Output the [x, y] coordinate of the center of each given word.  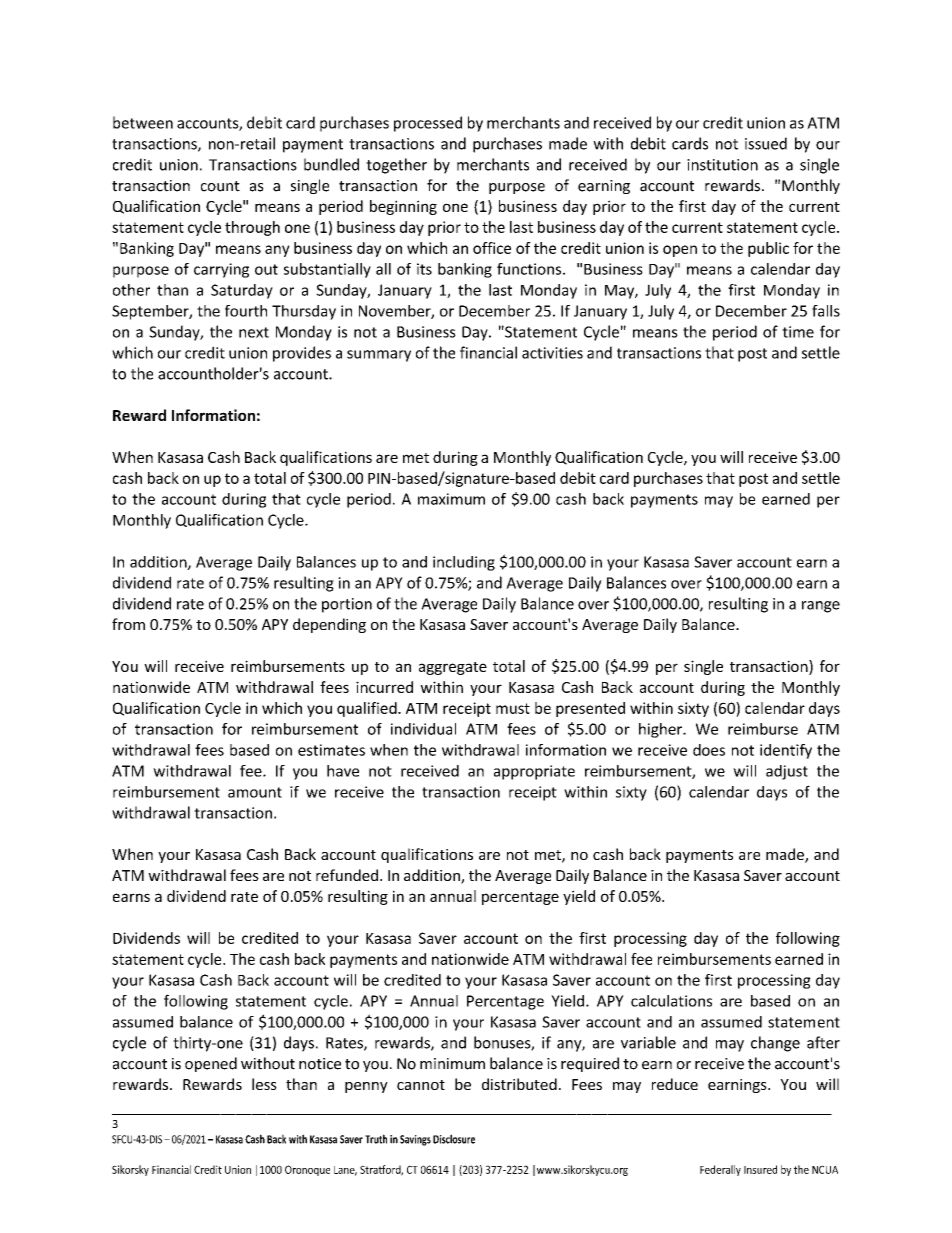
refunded [347, 875]
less [264, 1084]
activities [552, 353]
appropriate [534, 772]
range [821, 607]
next [254, 332]
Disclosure [454, 1139]
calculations [671, 1001]
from [128, 624]
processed [428, 124]
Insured [760, 1169]
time [798, 332]
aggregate [453, 668]
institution [722, 165]
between [143, 122]
